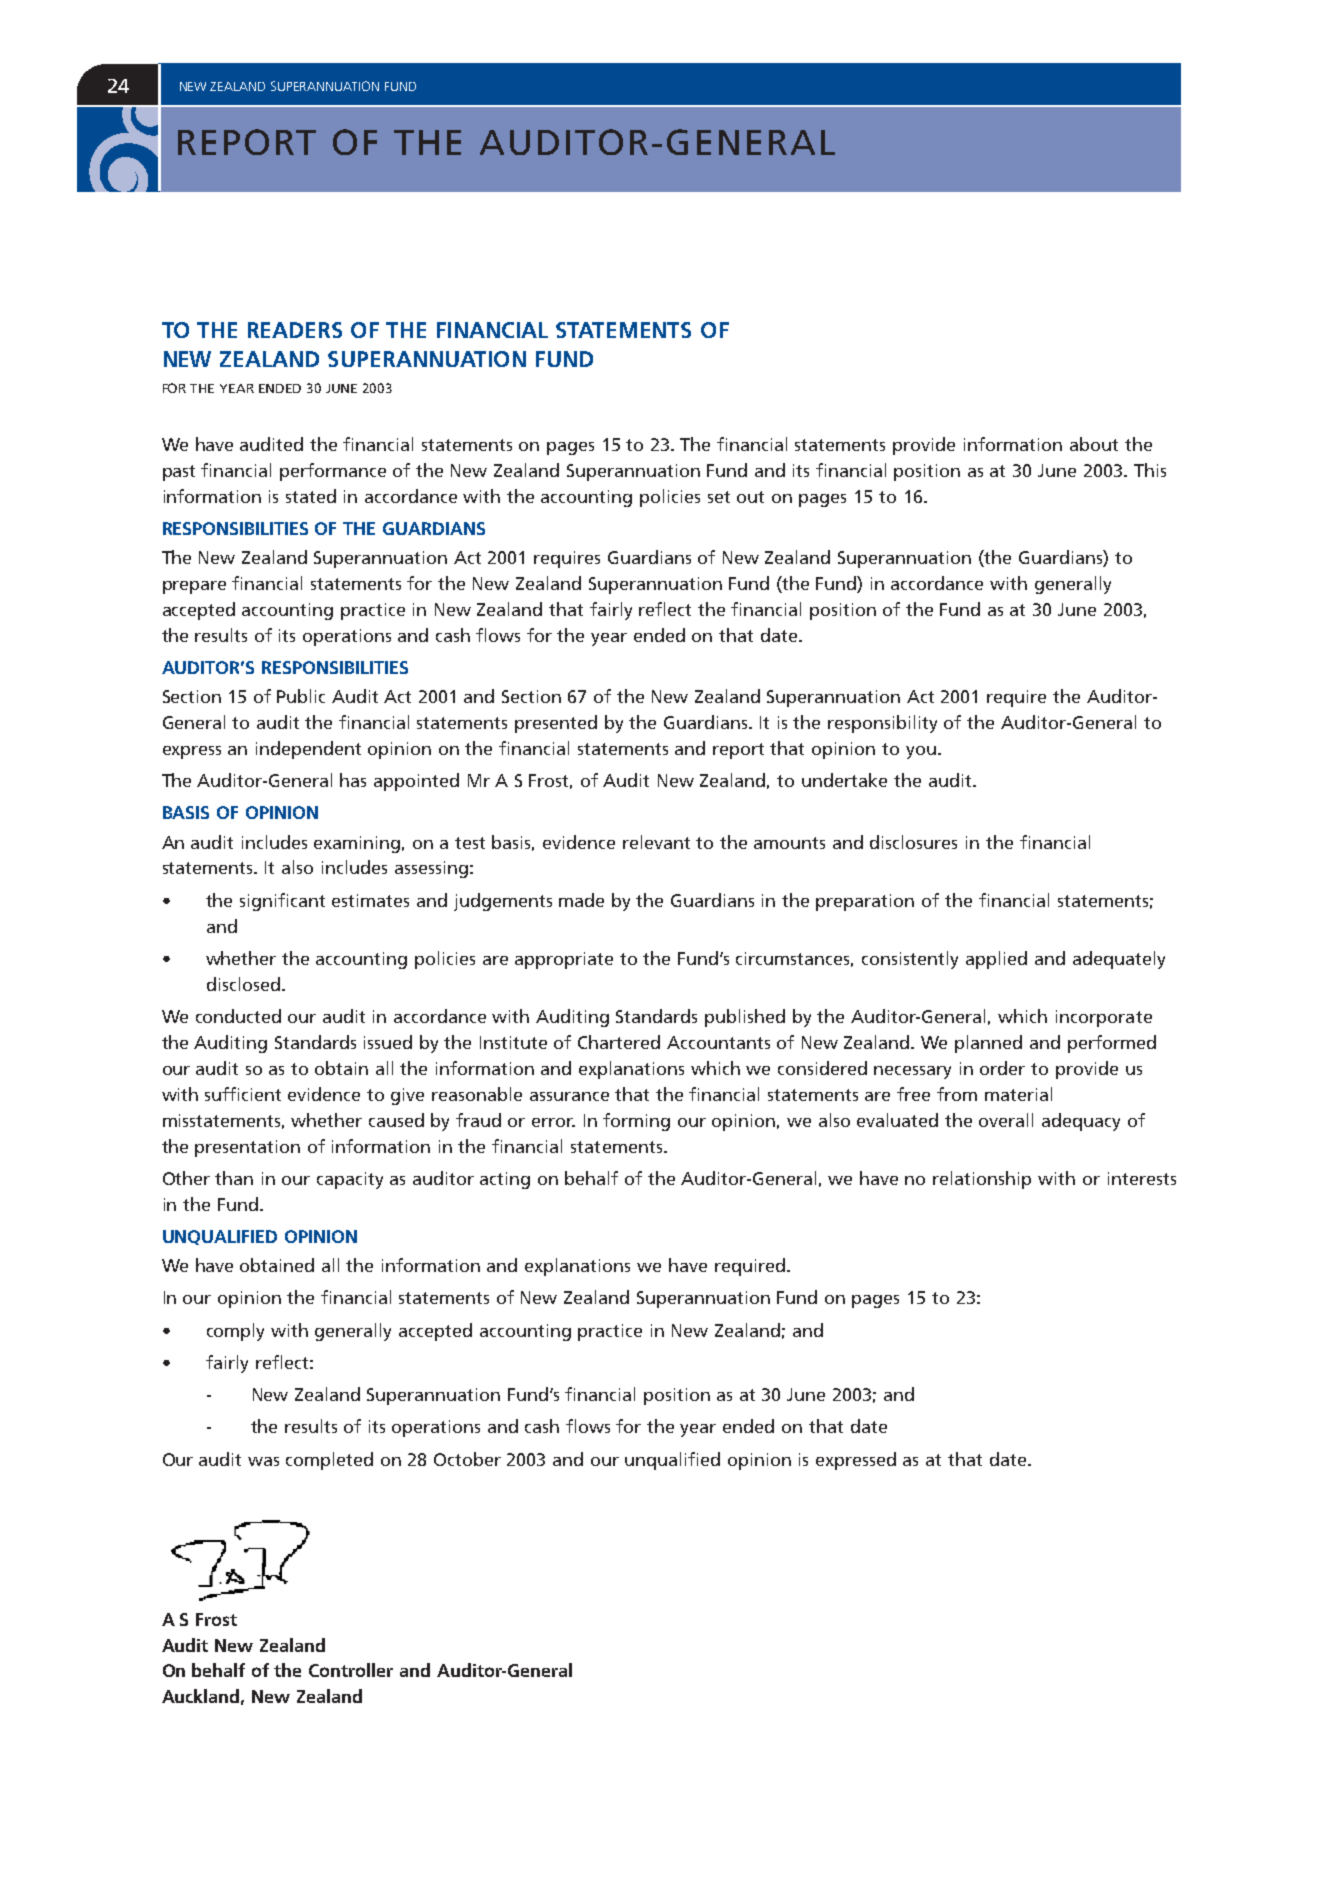 Image resolution: width=1340 pixels, height=1896 pixels. I want to click on disclosed, so click(243, 984).
